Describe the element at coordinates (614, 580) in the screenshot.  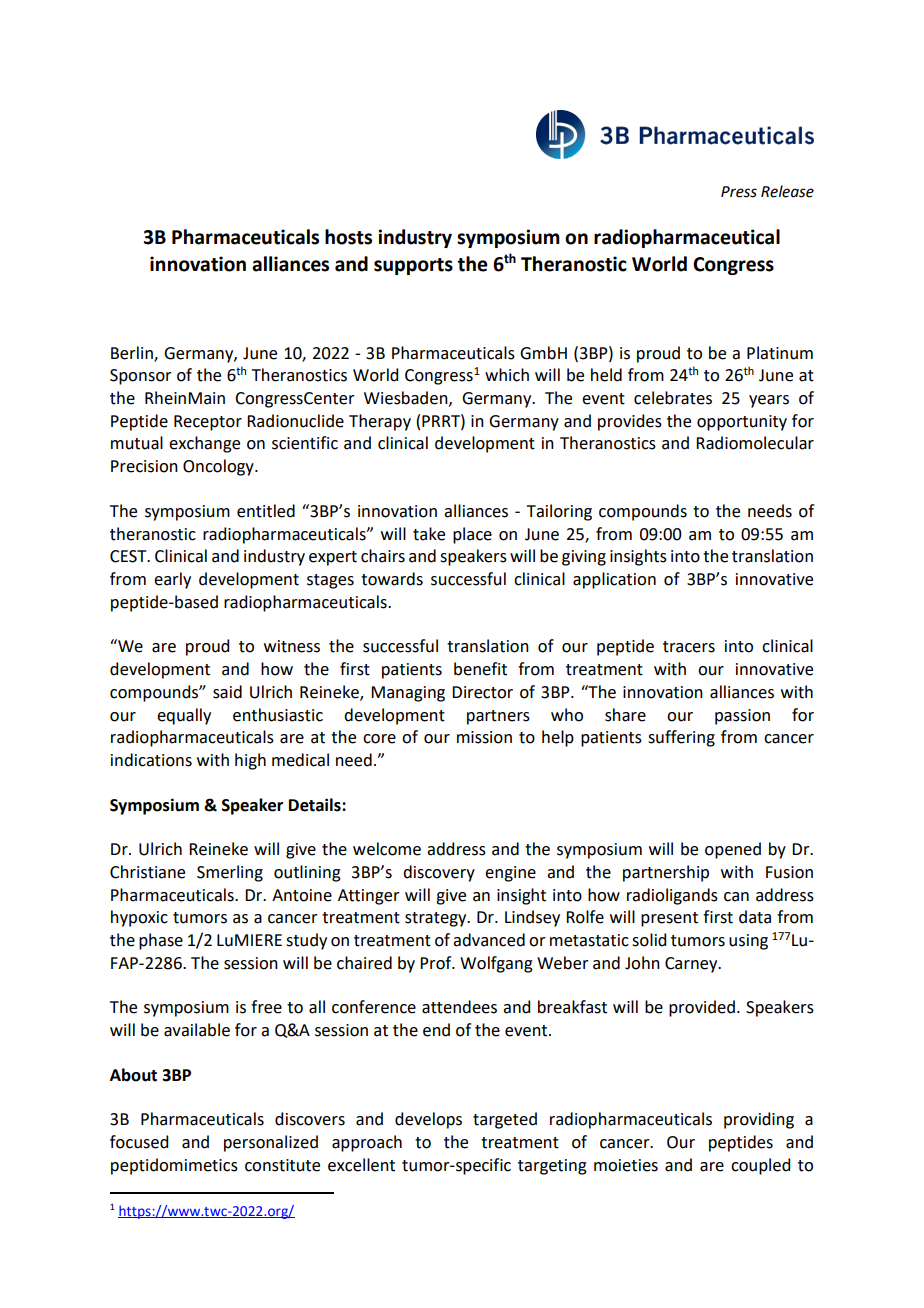
I see `application` at that location.
